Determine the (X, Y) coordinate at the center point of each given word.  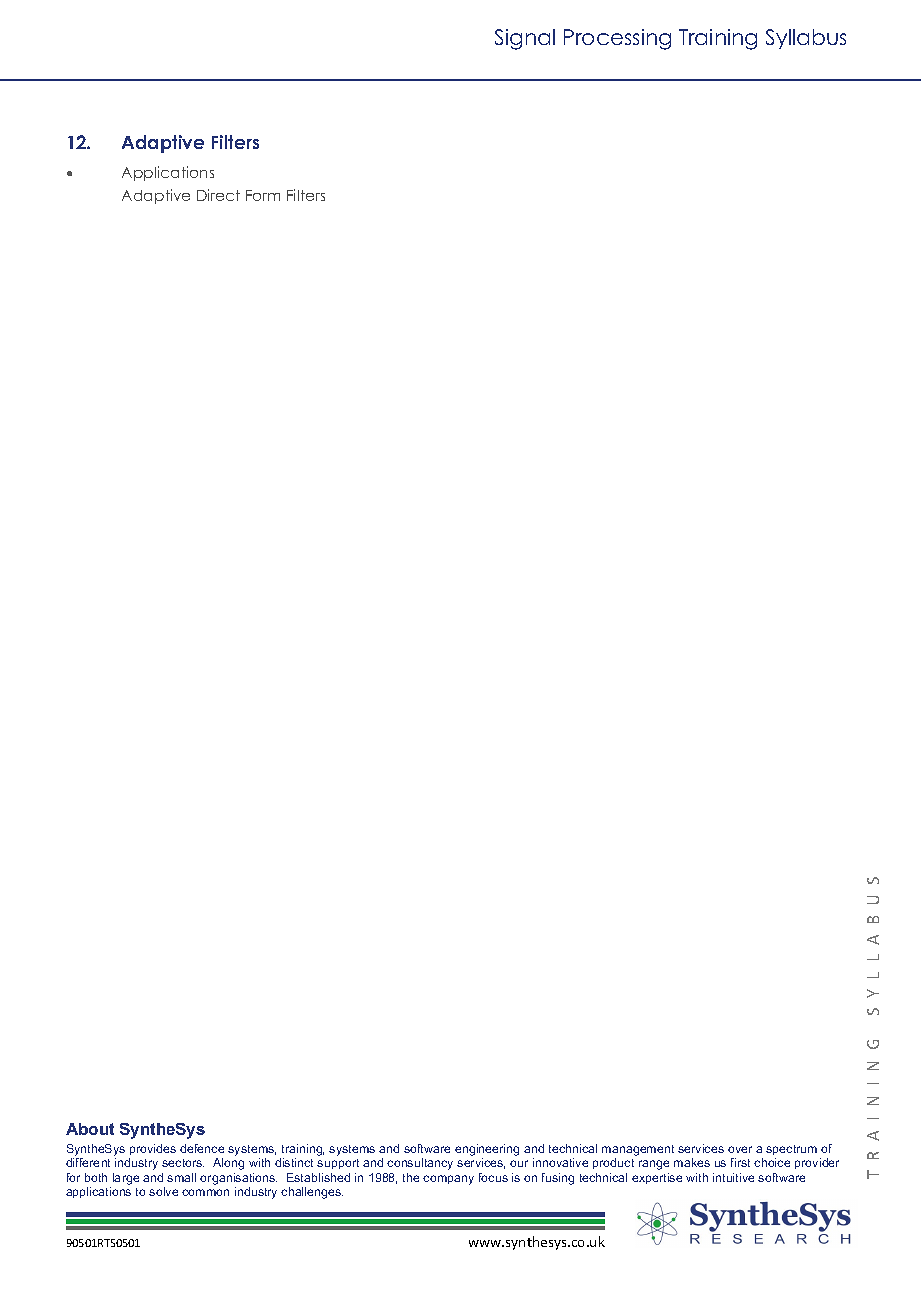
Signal (525, 39)
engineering (487, 1151)
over (740, 1149)
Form (263, 195)
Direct (218, 195)
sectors (183, 1163)
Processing (617, 39)
